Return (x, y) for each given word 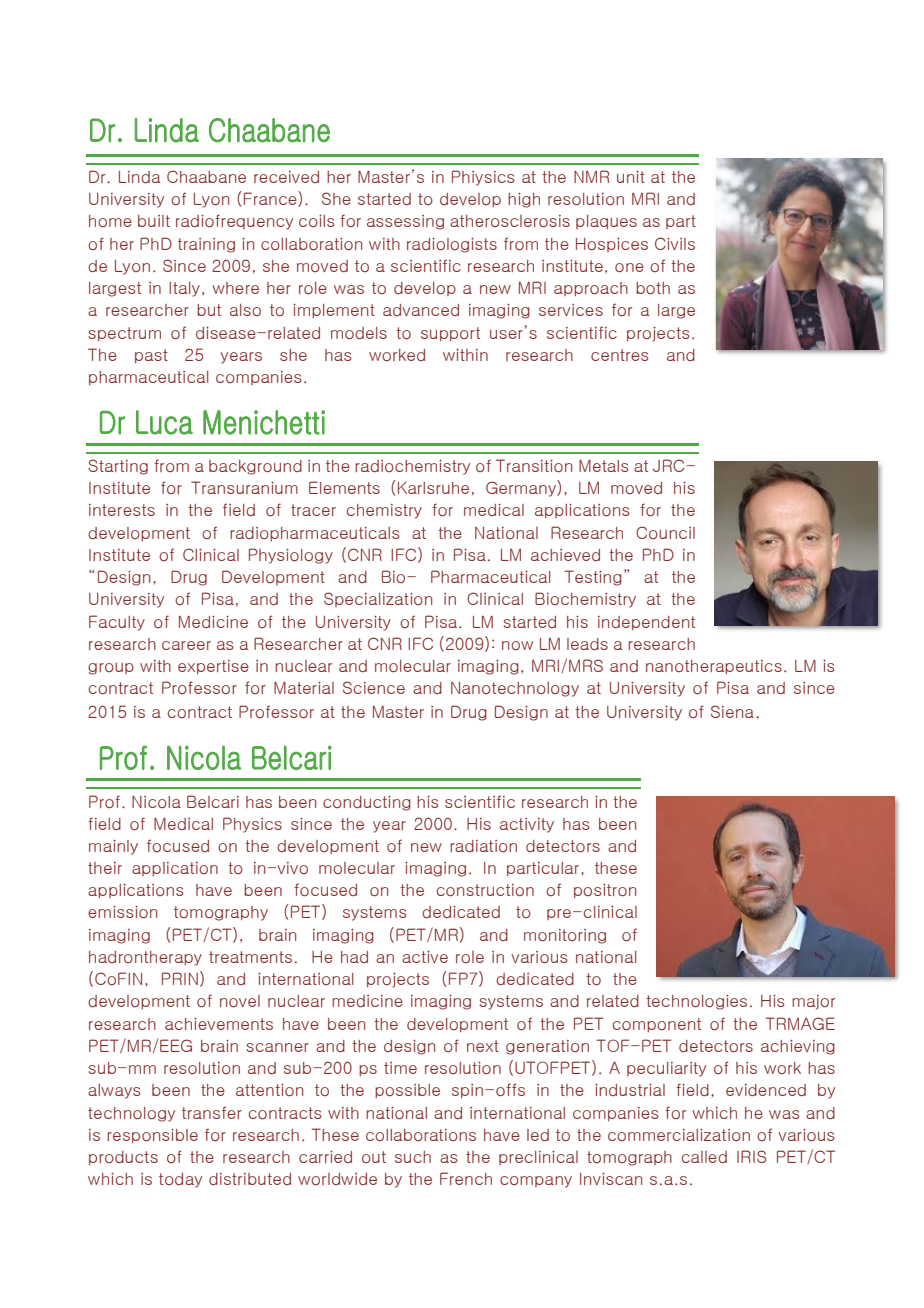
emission (122, 912)
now (517, 645)
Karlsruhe (433, 488)
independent (646, 623)
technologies (696, 1002)
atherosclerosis (510, 221)
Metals (604, 466)
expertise (213, 667)
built (154, 221)
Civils (675, 243)
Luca (164, 422)
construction (485, 890)
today (180, 1180)
